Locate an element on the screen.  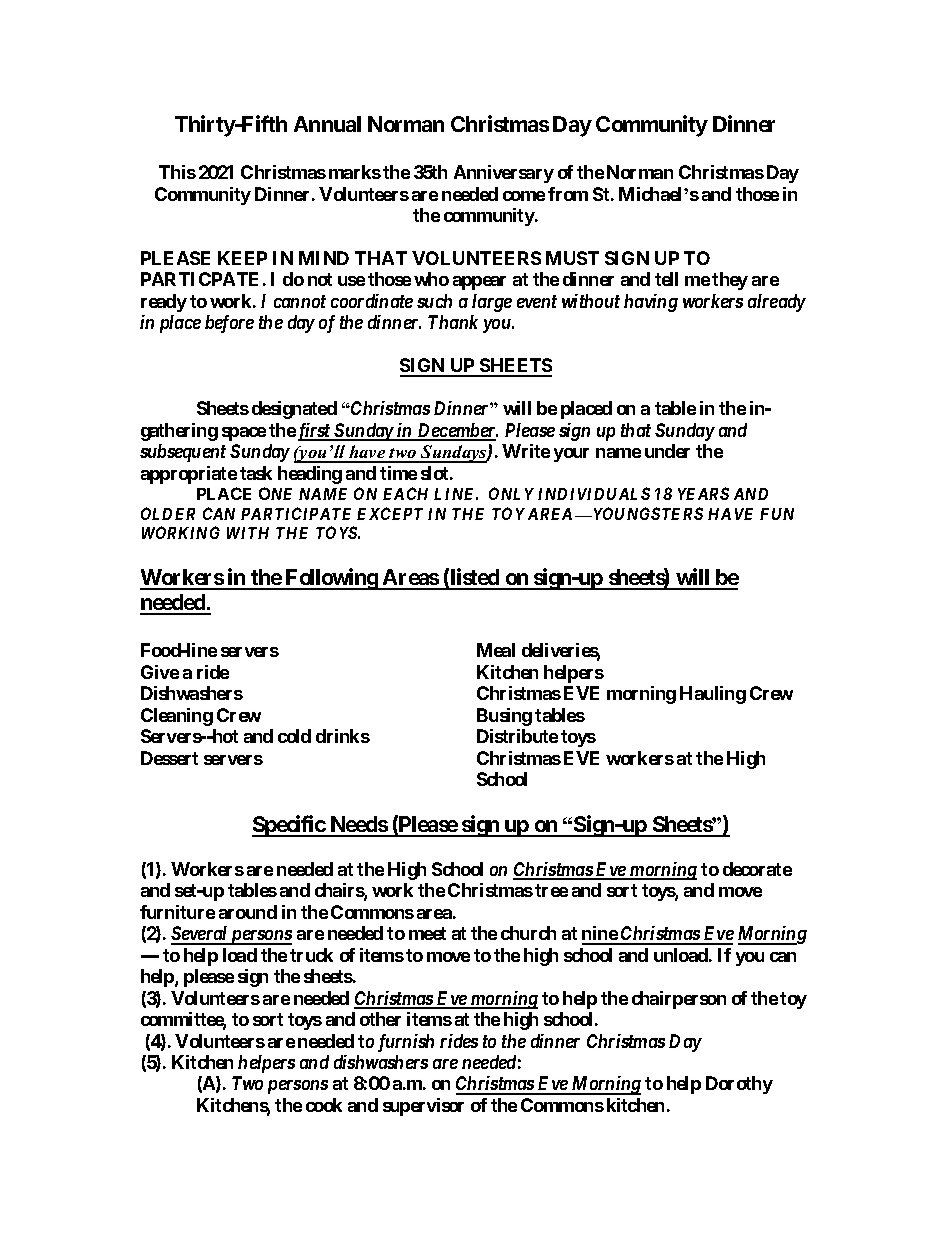
Give is located at coordinates (160, 672).
